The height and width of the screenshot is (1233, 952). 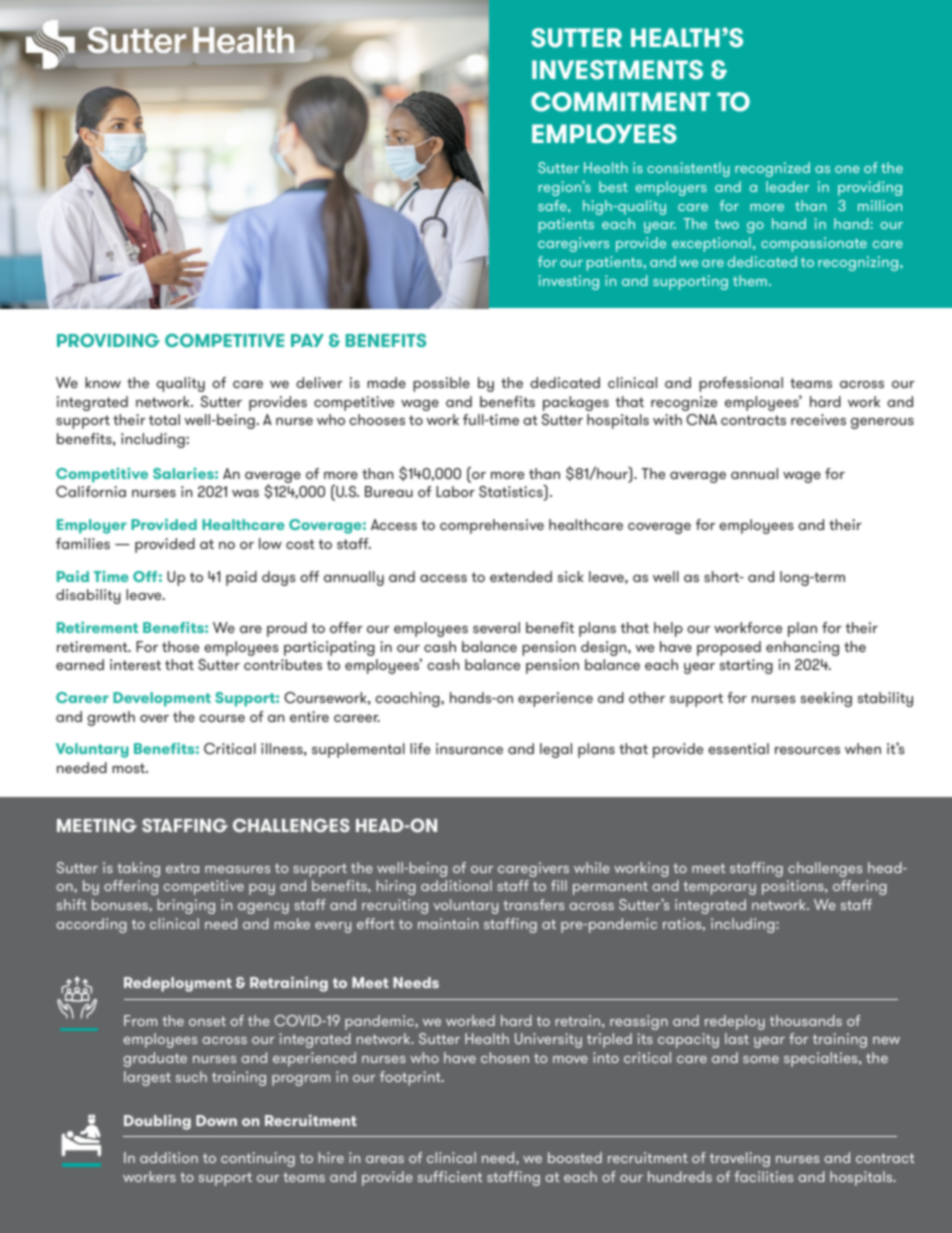 I want to click on COMMITMENT, so click(x=620, y=102).
